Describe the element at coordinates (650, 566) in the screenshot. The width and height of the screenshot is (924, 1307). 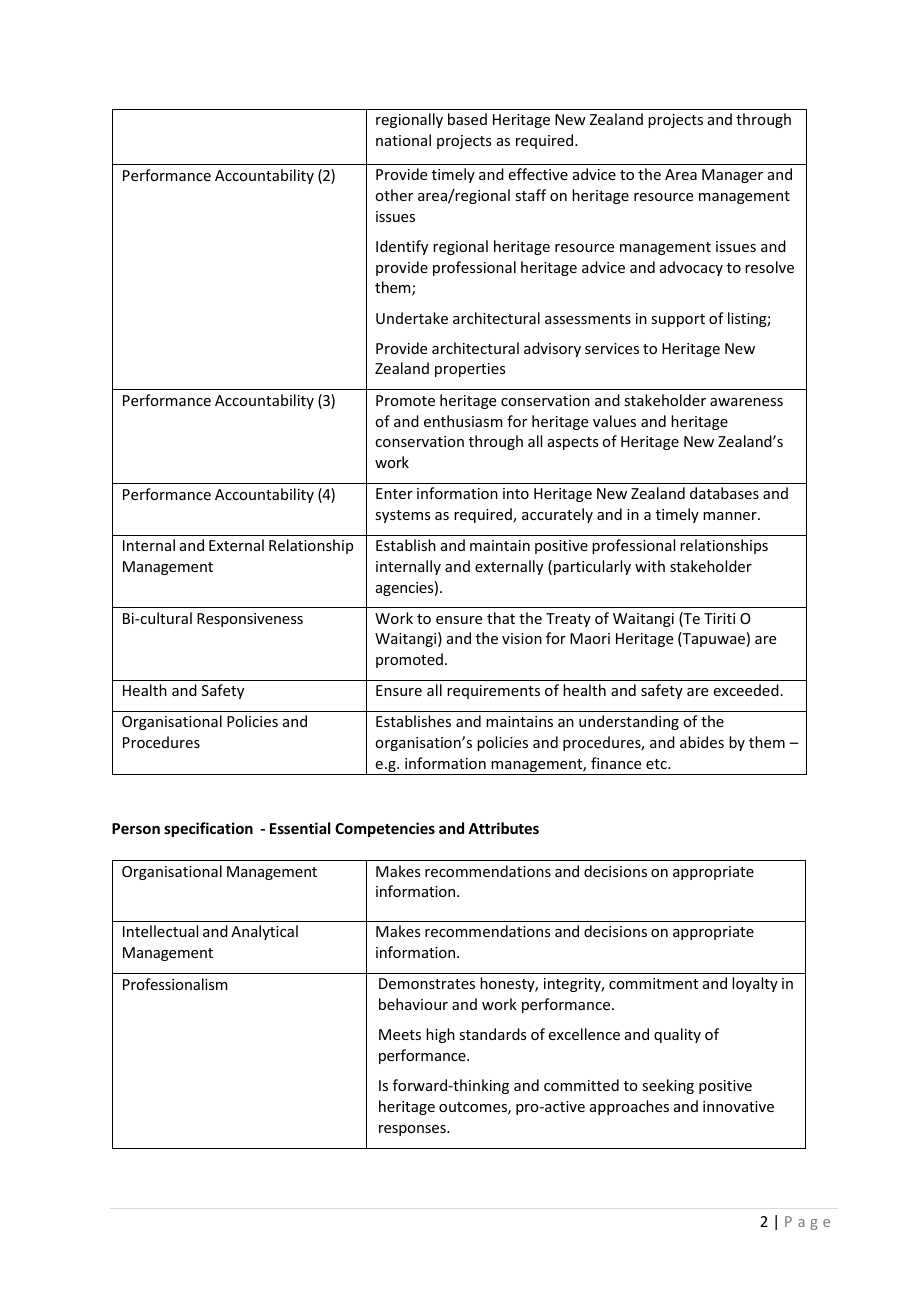
I see `with` at that location.
